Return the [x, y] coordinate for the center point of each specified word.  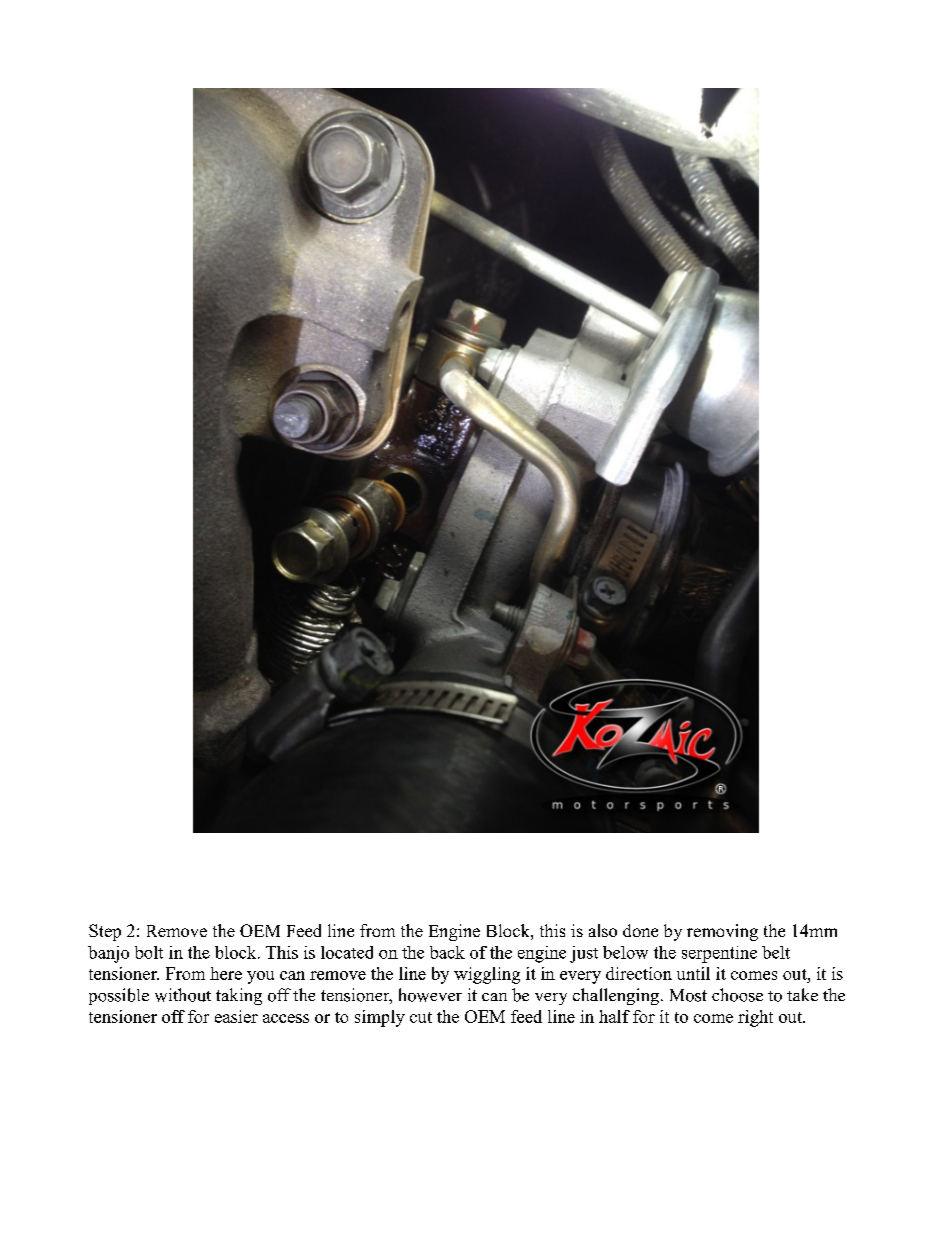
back [447, 952]
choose [737, 995]
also [603, 930]
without [183, 995]
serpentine [719, 954]
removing [722, 932]
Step [105, 932]
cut [421, 1017]
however [430, 995]
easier [236, 1016]
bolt [149, 952]
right [755, 1018]
